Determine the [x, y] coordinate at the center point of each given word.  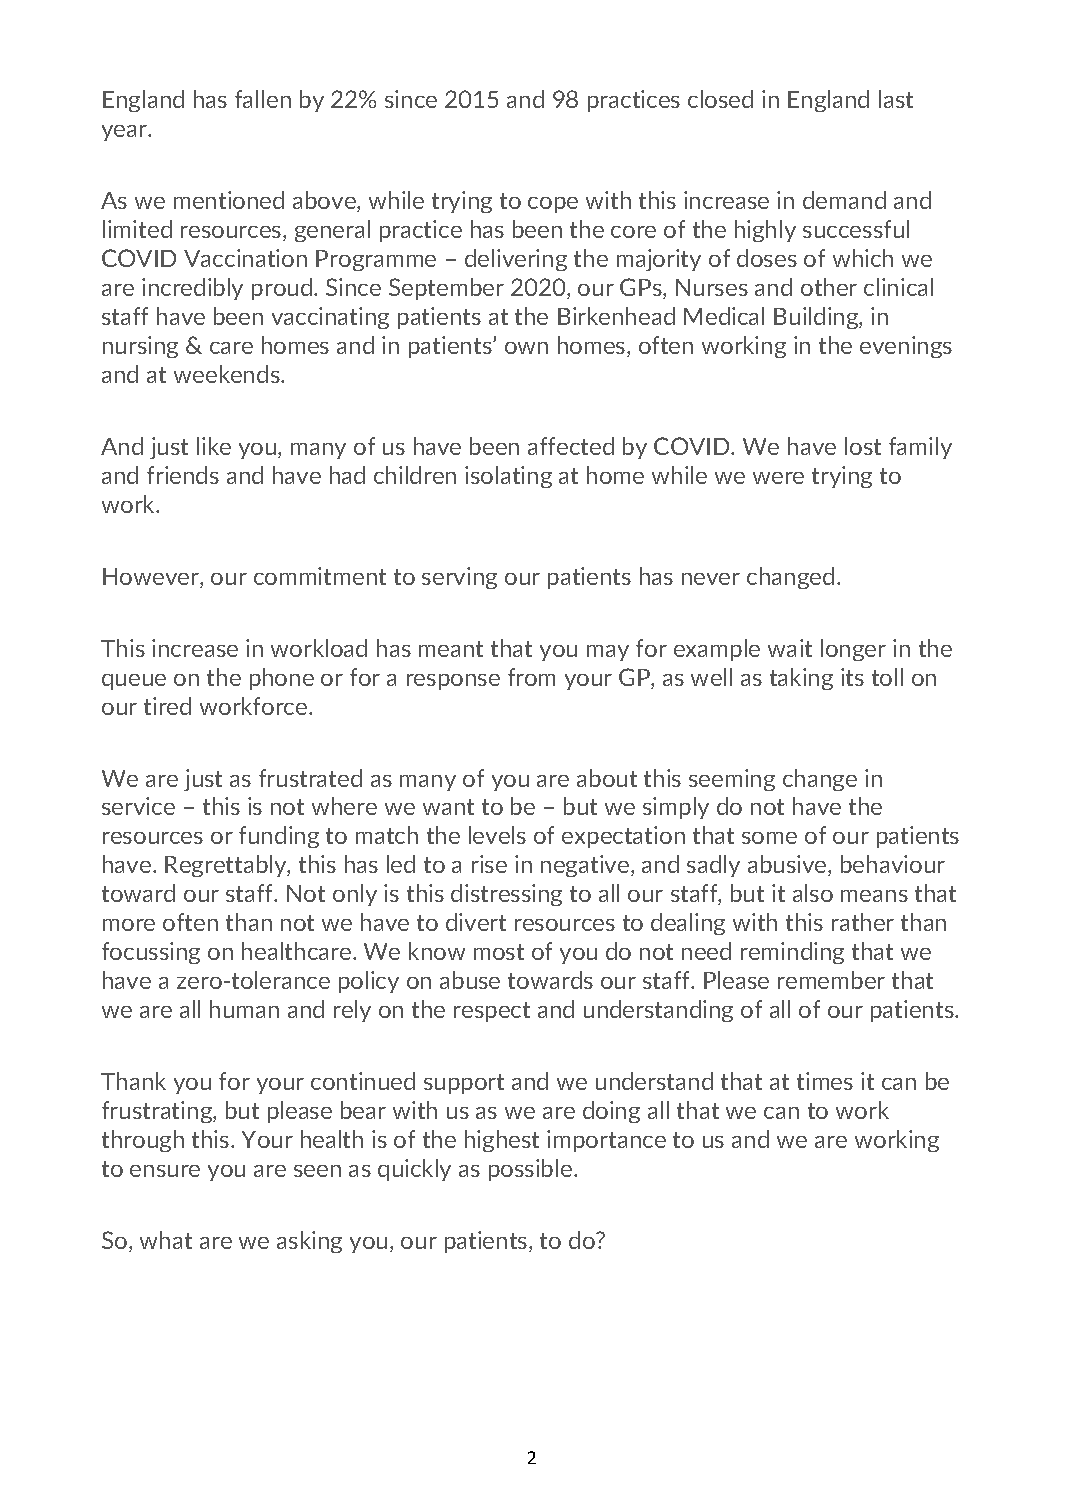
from [531, 677]
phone [282, 679]
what [166, 1240]
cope [553, 205]
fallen [263, 99]
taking [801, 679]
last [896, 99]
